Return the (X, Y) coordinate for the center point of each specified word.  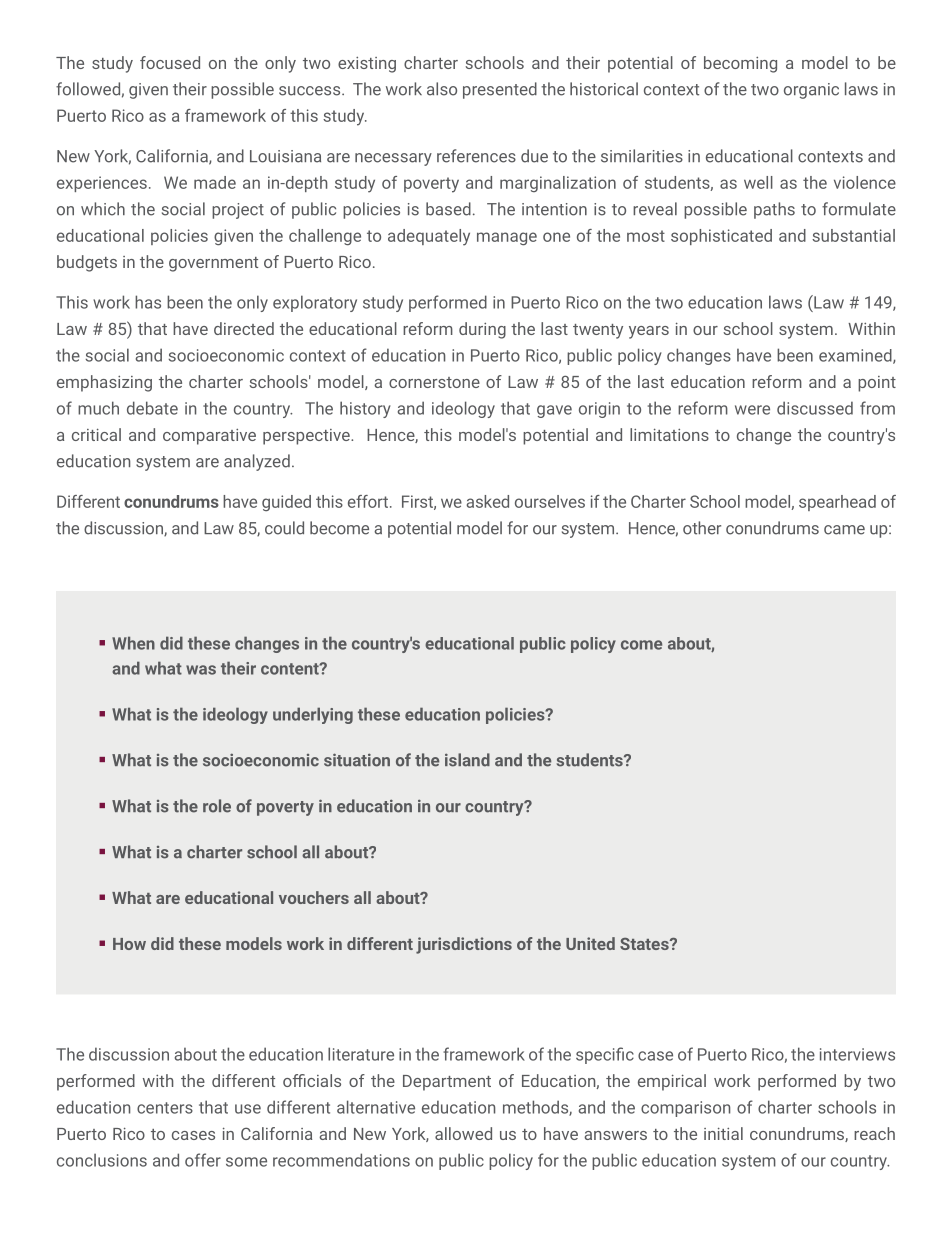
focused (170, 62)
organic (811, 91)
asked (488, 501)
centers (165, 1108)
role (217, 806)
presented (500, 90)
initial (723, 1133)
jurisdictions (464, 945)
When (133, 643)
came (844, 530)
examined (856, 356)
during (482, 330)
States (645, 944)
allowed (463, 1133)
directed (244, 328)
